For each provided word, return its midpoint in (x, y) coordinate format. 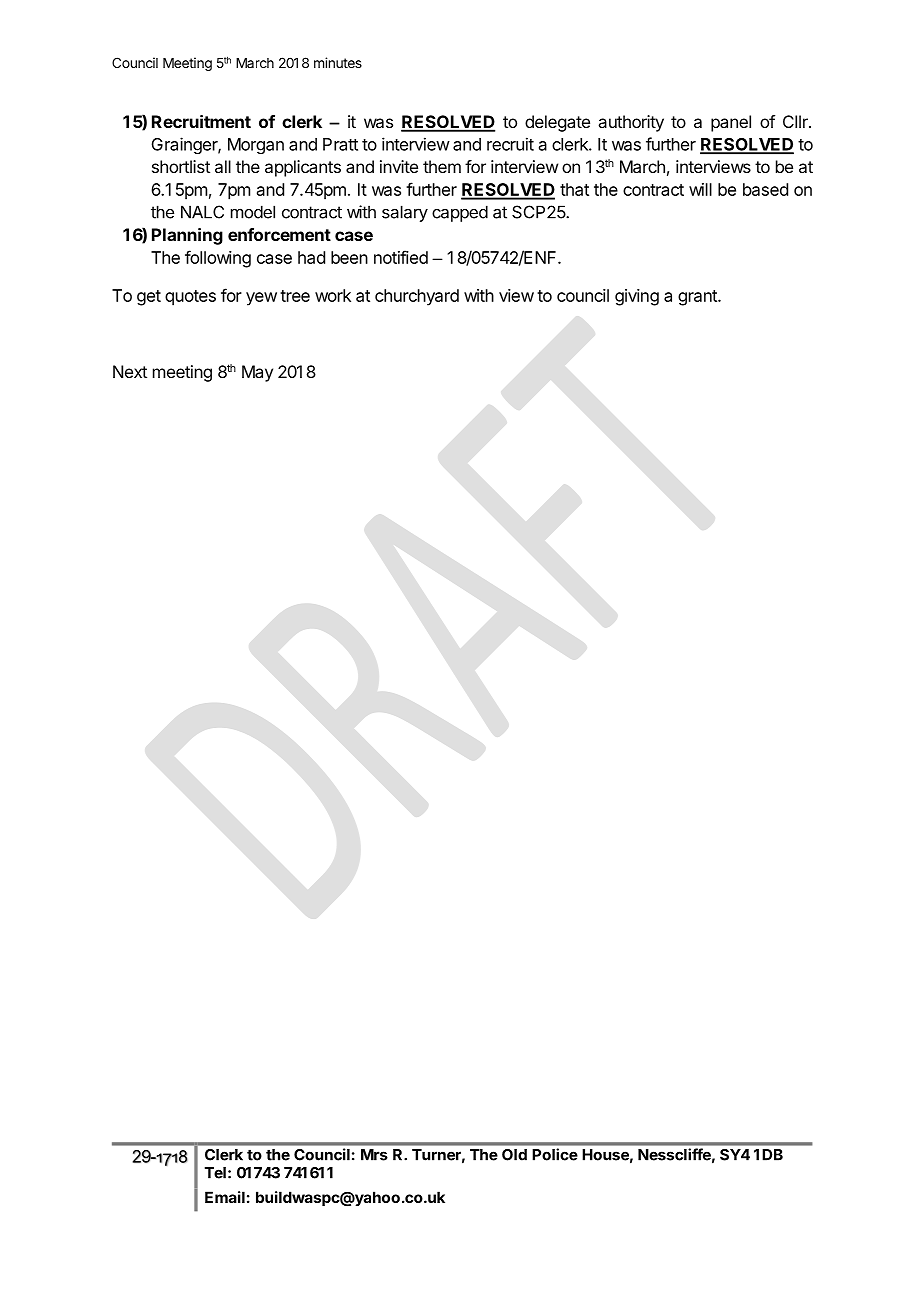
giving (637, 297)
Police (555, 1154)
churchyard (417, 297)
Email (225, 1197)
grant (698, 298)
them (442, 166)
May (257, 373)
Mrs (374, 1155)
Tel (215, 1173)
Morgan (256, 146)
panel (731, 123)
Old (514, 1155)
